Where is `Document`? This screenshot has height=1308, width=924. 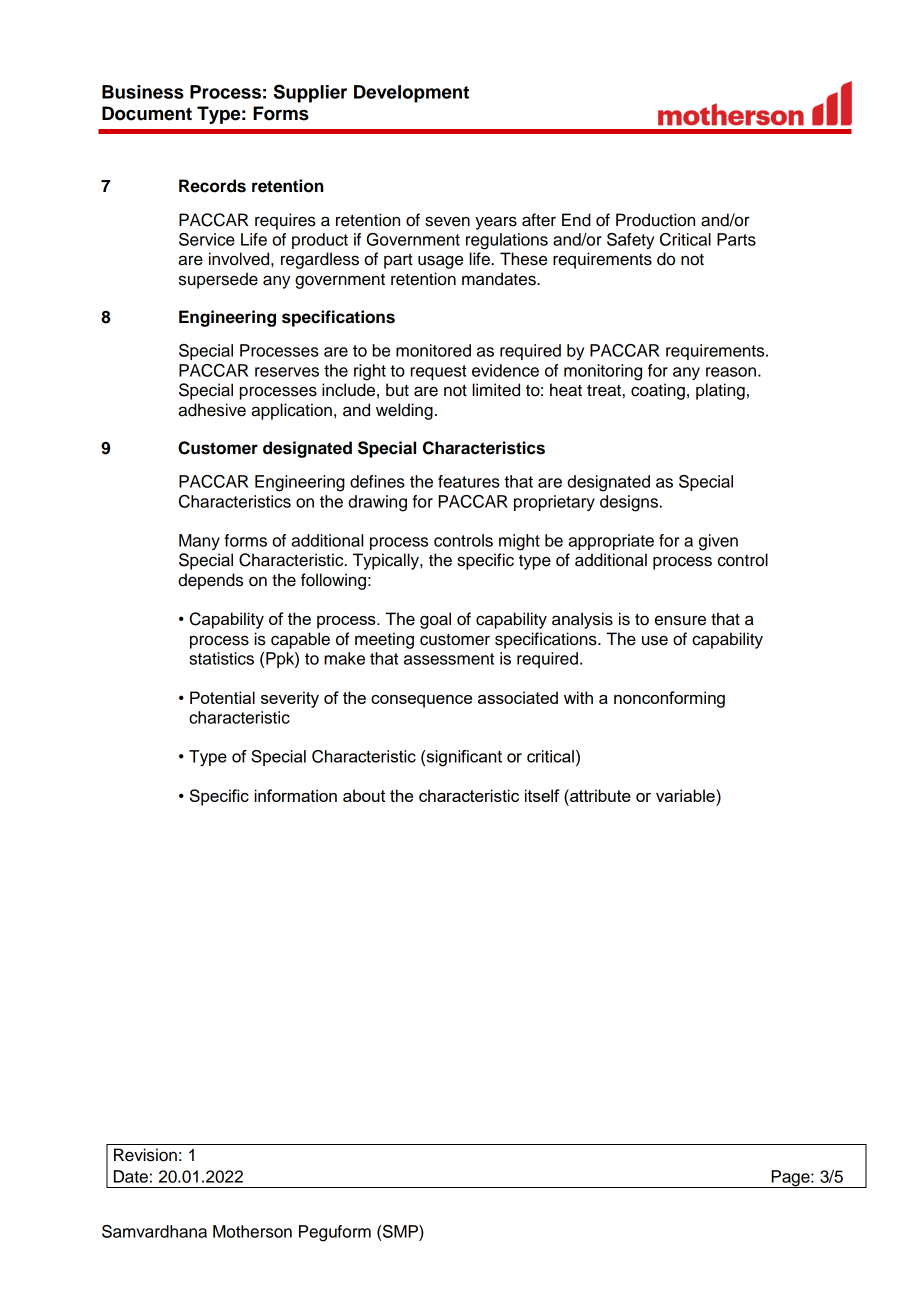
Document is located at coordinates (147, 113).
